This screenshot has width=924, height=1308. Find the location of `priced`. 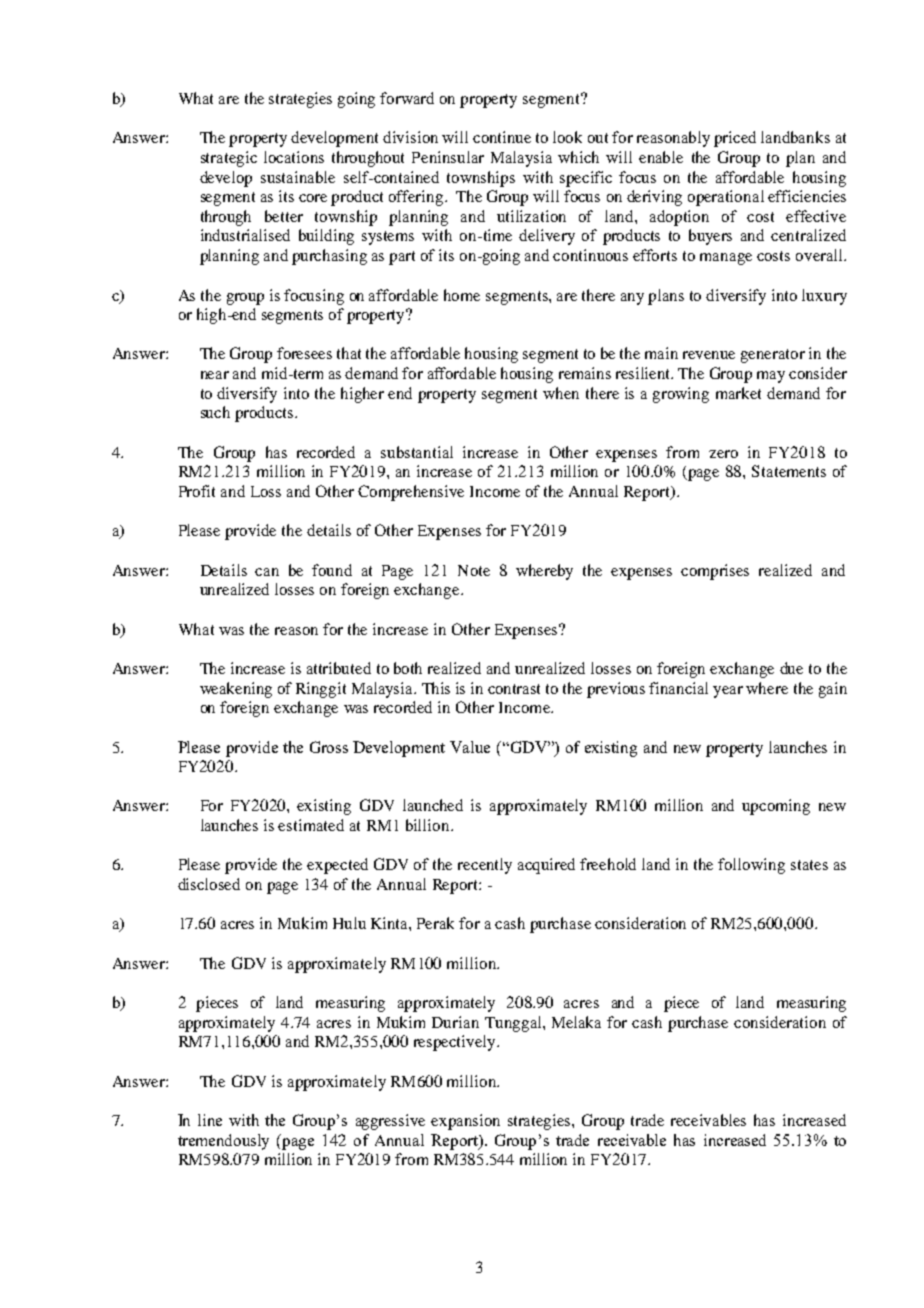

priced is located at coordinates (735, 139).
